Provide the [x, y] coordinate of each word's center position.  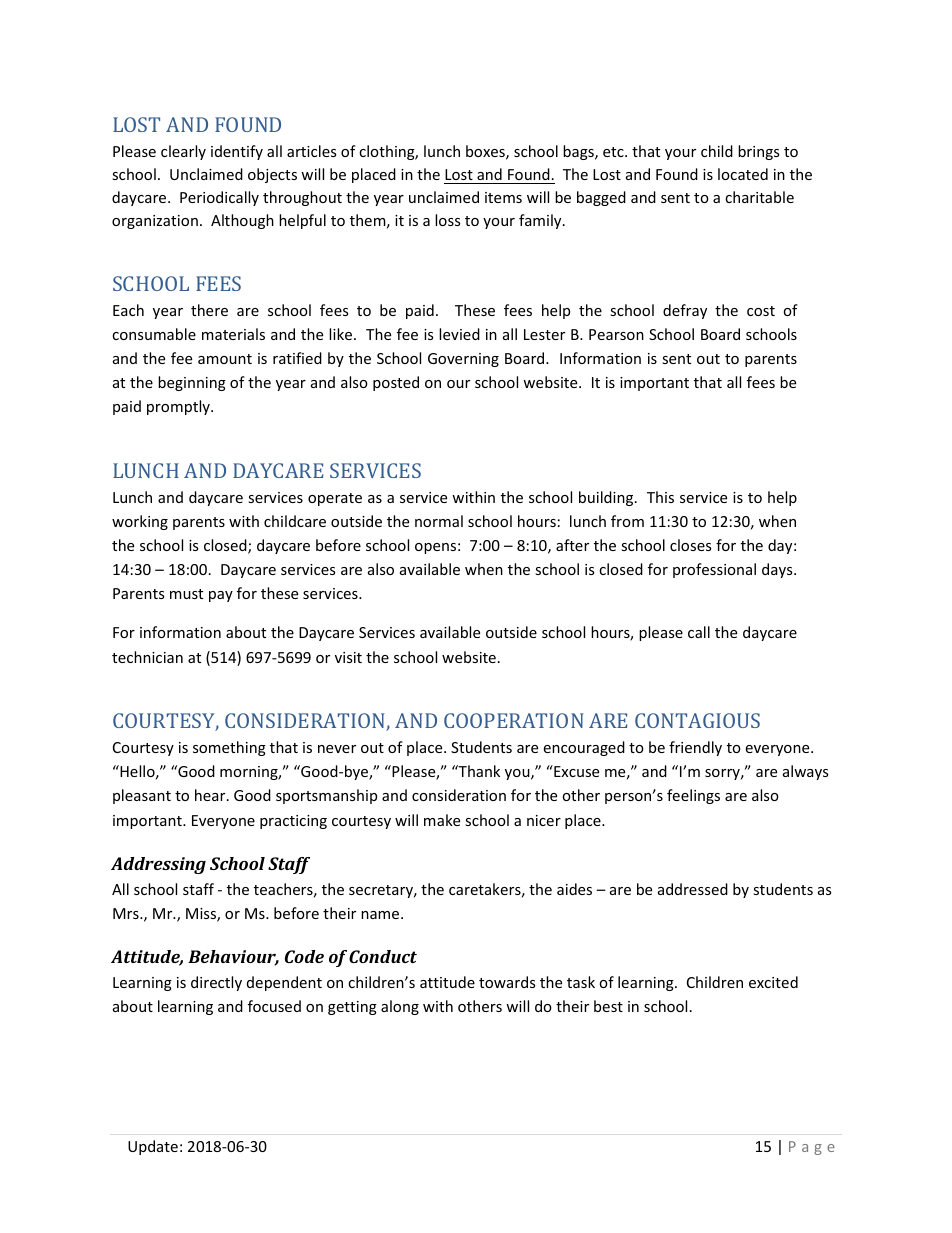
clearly [183, 152]
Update [153, 1147]
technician [147, 657]
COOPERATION [514, 720]
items [503, 197]
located [743, 174]
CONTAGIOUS [697, 720]
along [400, 1007]
